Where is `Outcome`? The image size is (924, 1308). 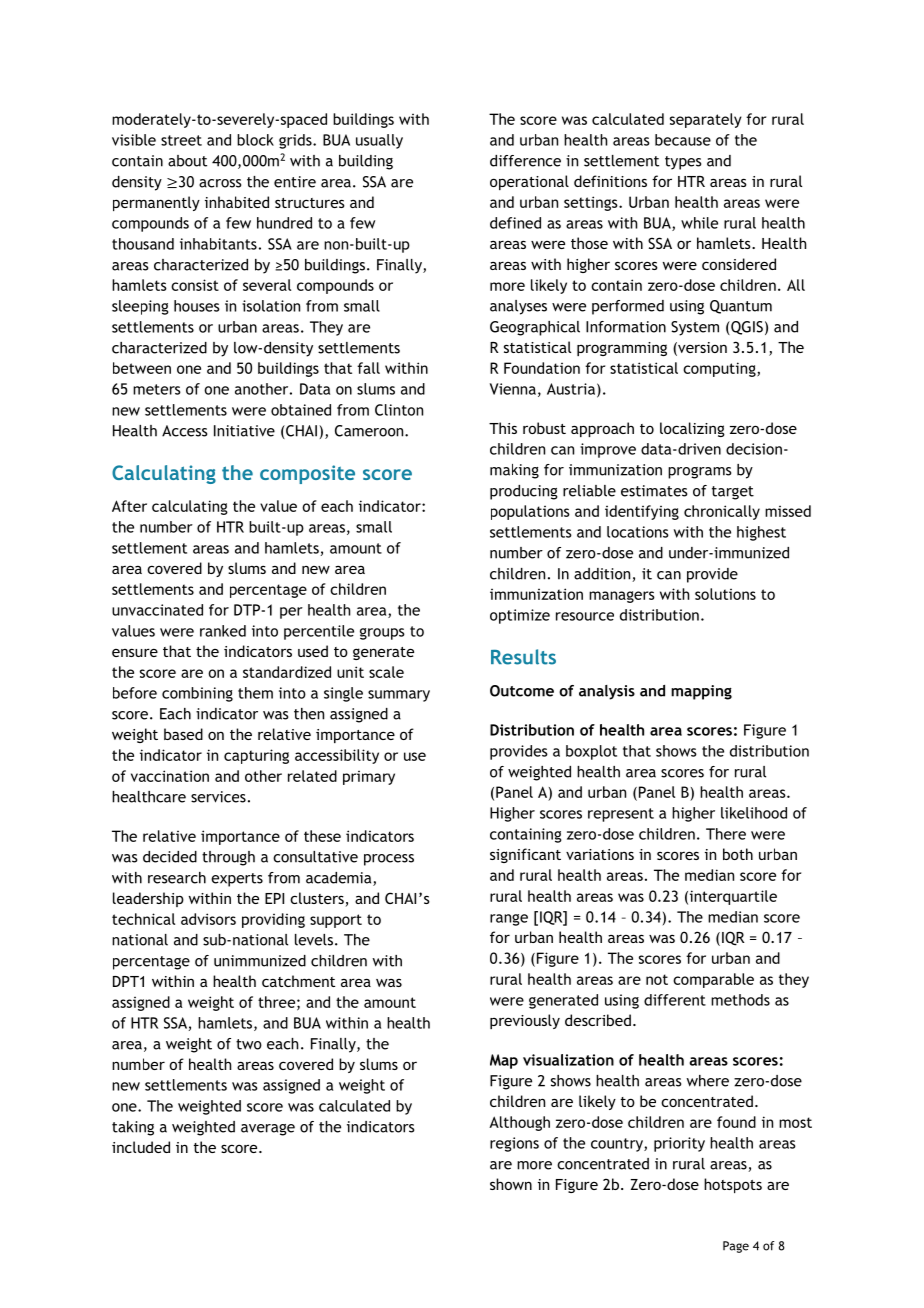
Outcome is located at coordinates (522, 691).
